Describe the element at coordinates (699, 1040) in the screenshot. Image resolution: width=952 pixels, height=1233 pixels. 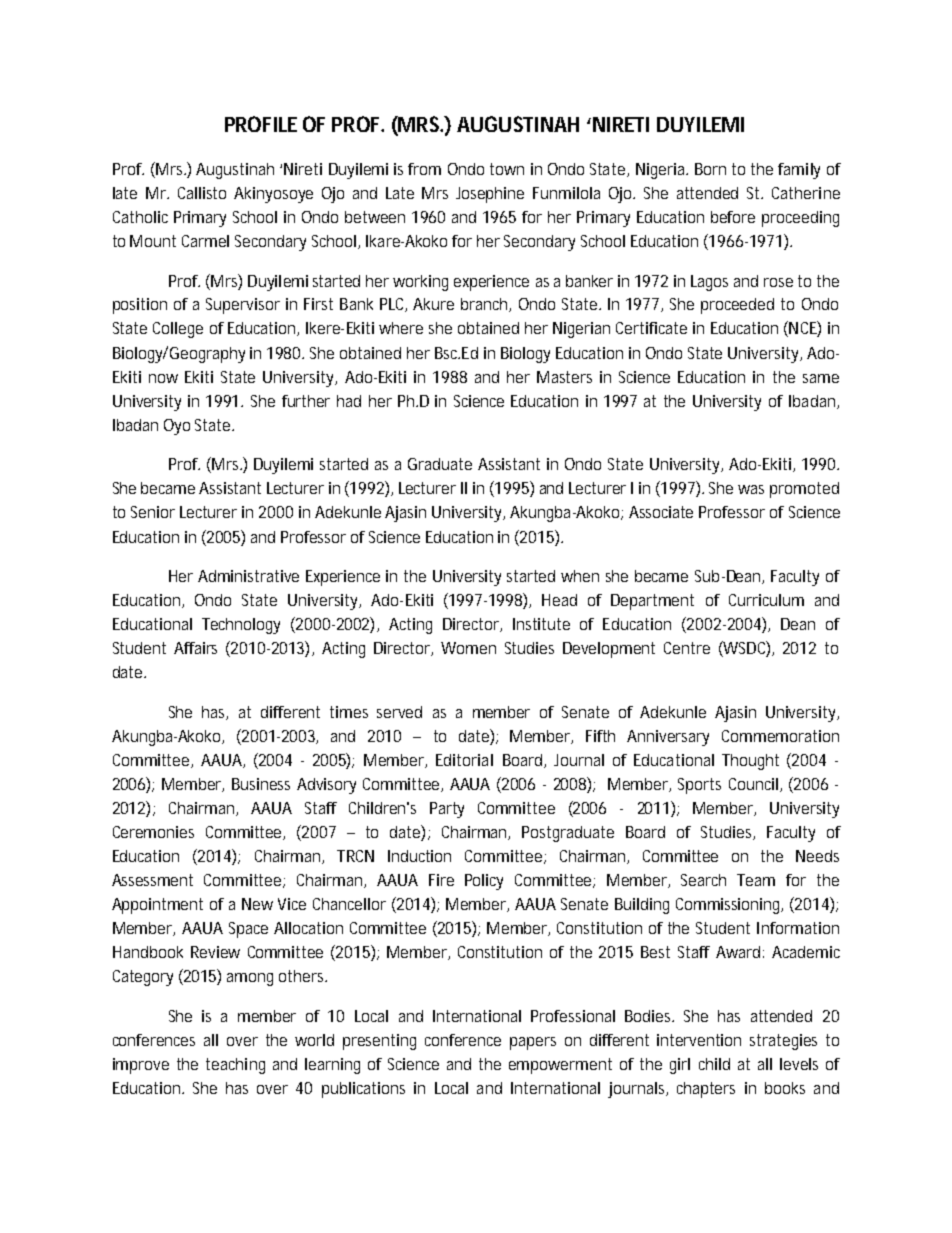
I see `intervention` at that location.
